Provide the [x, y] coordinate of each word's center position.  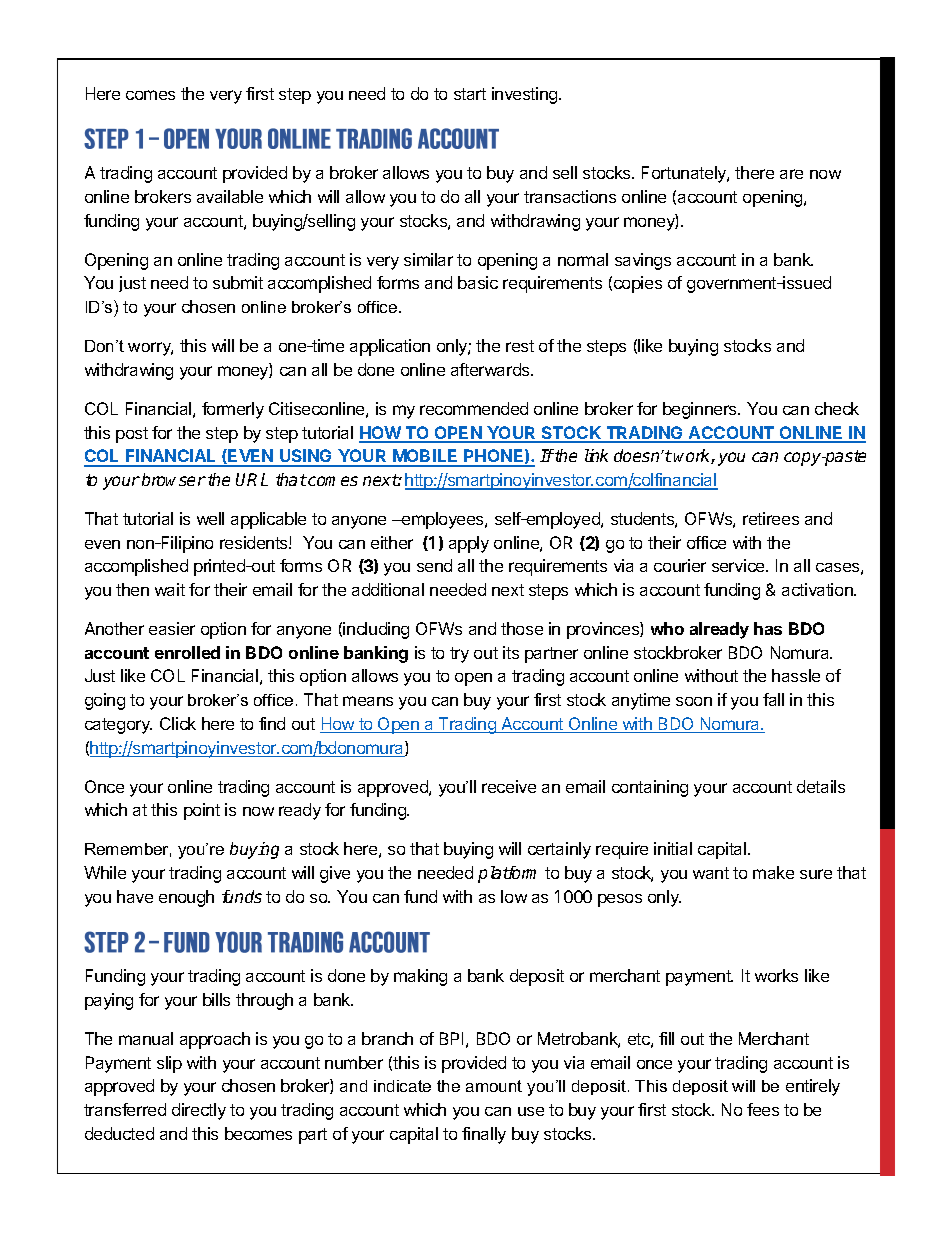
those [522, 628]
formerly [233, 410]
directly [199, 1111]
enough [186, 898]
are [791, 174]
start [470, 94]
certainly [559, 850]
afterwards [491, 369]
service [739, 565]
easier [172, 628]
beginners [701, 410]
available [230, 196]
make [773, 872]
